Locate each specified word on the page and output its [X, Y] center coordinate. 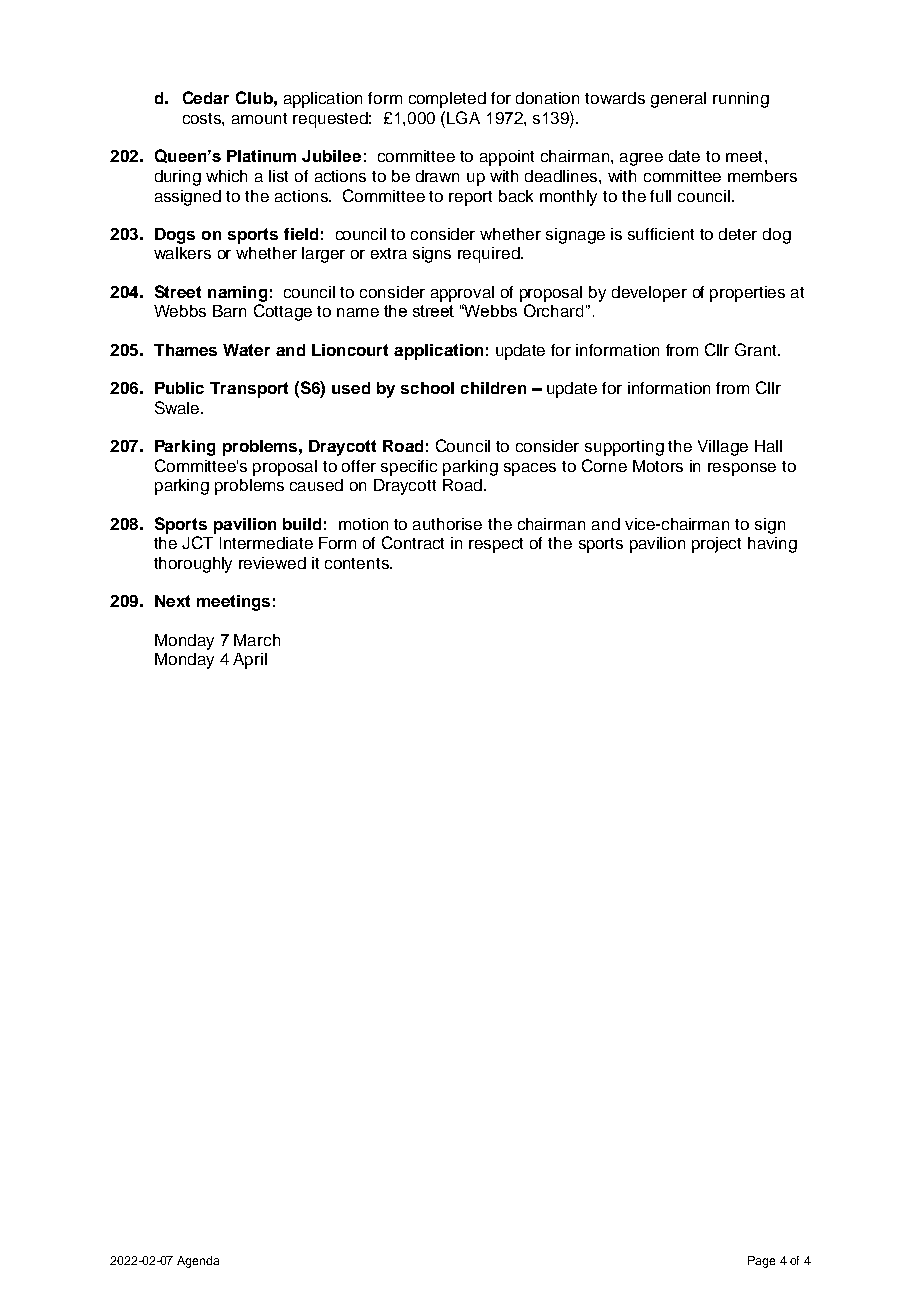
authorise [447, 524]
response [742, 469]
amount [259, 118]
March [257, 640]
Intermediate [266, 543]
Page [761, 1262]
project [716, 545]
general [678, 100]
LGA [463, 117]
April [250, 661]
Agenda [198, 1262]
